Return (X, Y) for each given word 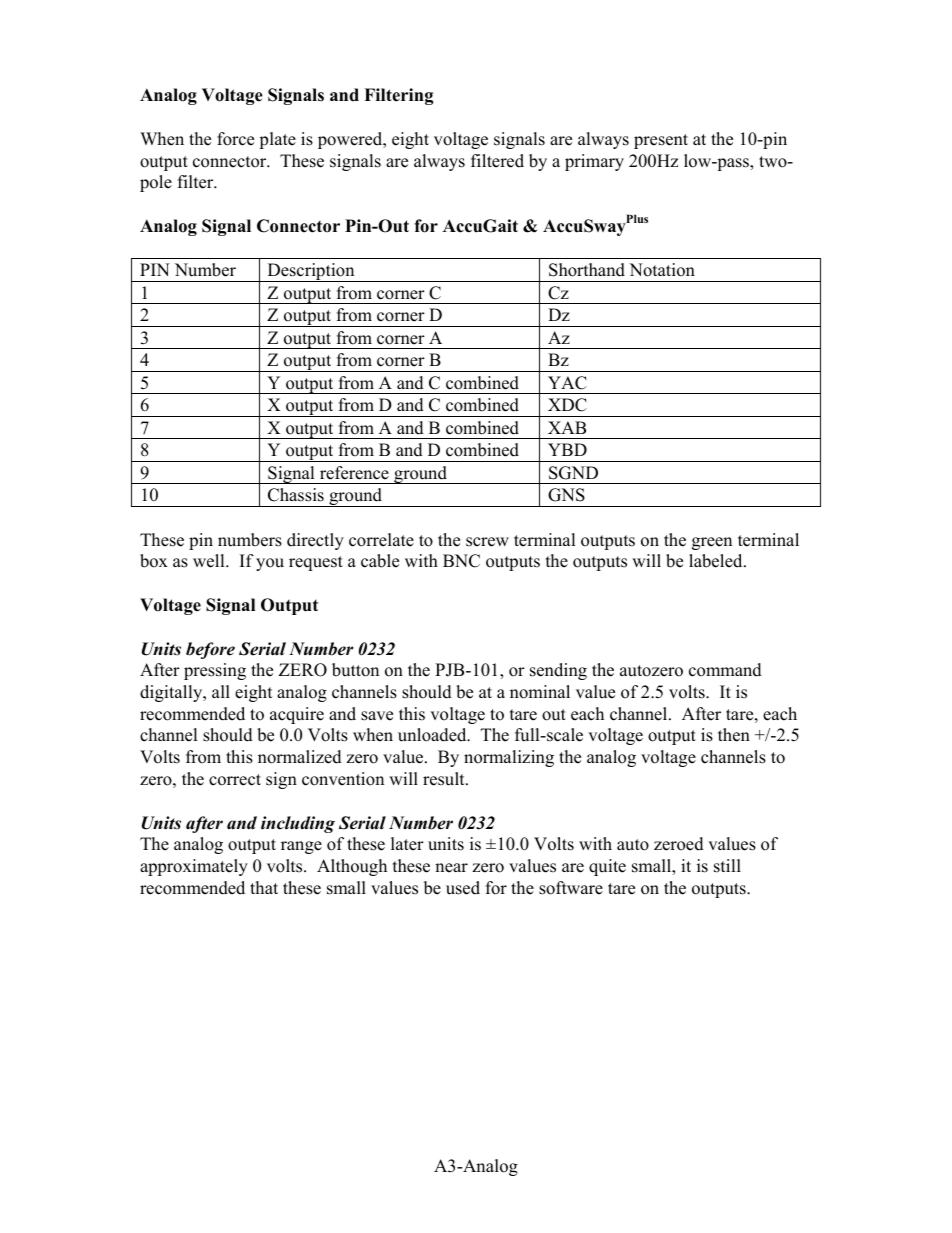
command (725, 670)
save (377, 716)
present (661, 141)
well (210, 561)
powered (351, 140)
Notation (662, 270)
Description (311, 272)
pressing (215, 671)
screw (487, 542)
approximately (194, 867)
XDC (567, 405)
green (712, 543)
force (235, 139)
